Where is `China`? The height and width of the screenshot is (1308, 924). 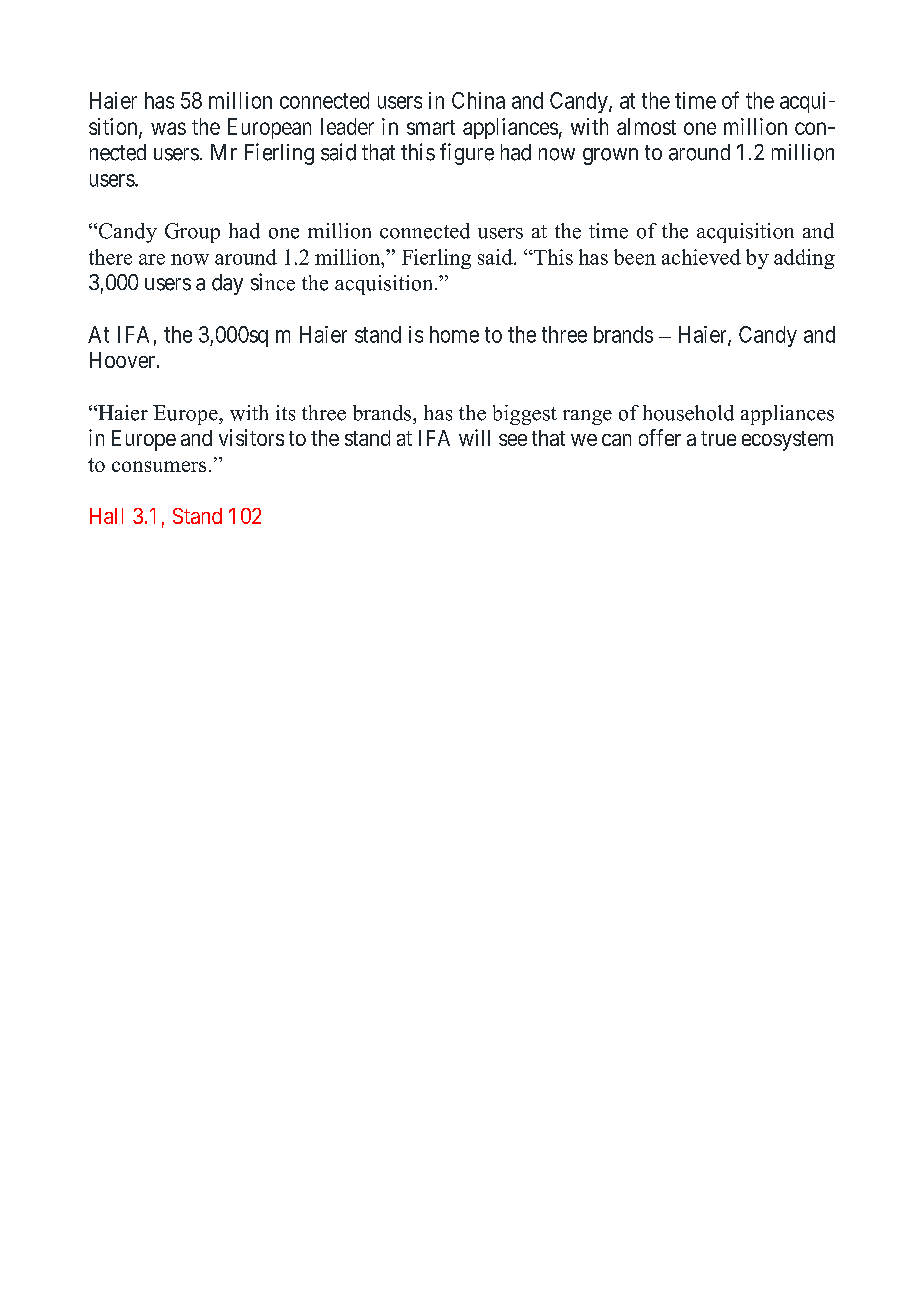 China is located at coordinates (478, 100).
